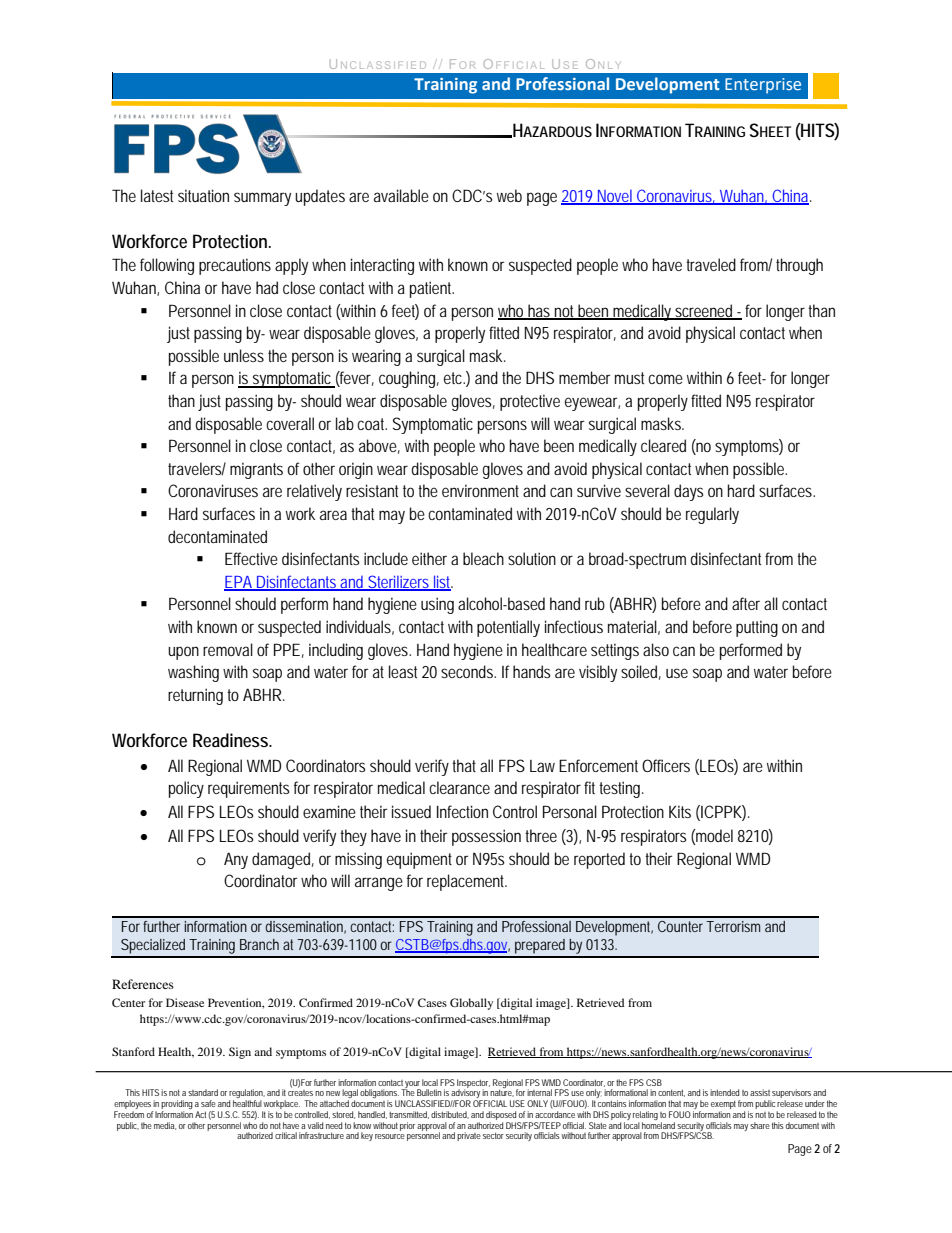  I want to click on using, so click(437, 605).
